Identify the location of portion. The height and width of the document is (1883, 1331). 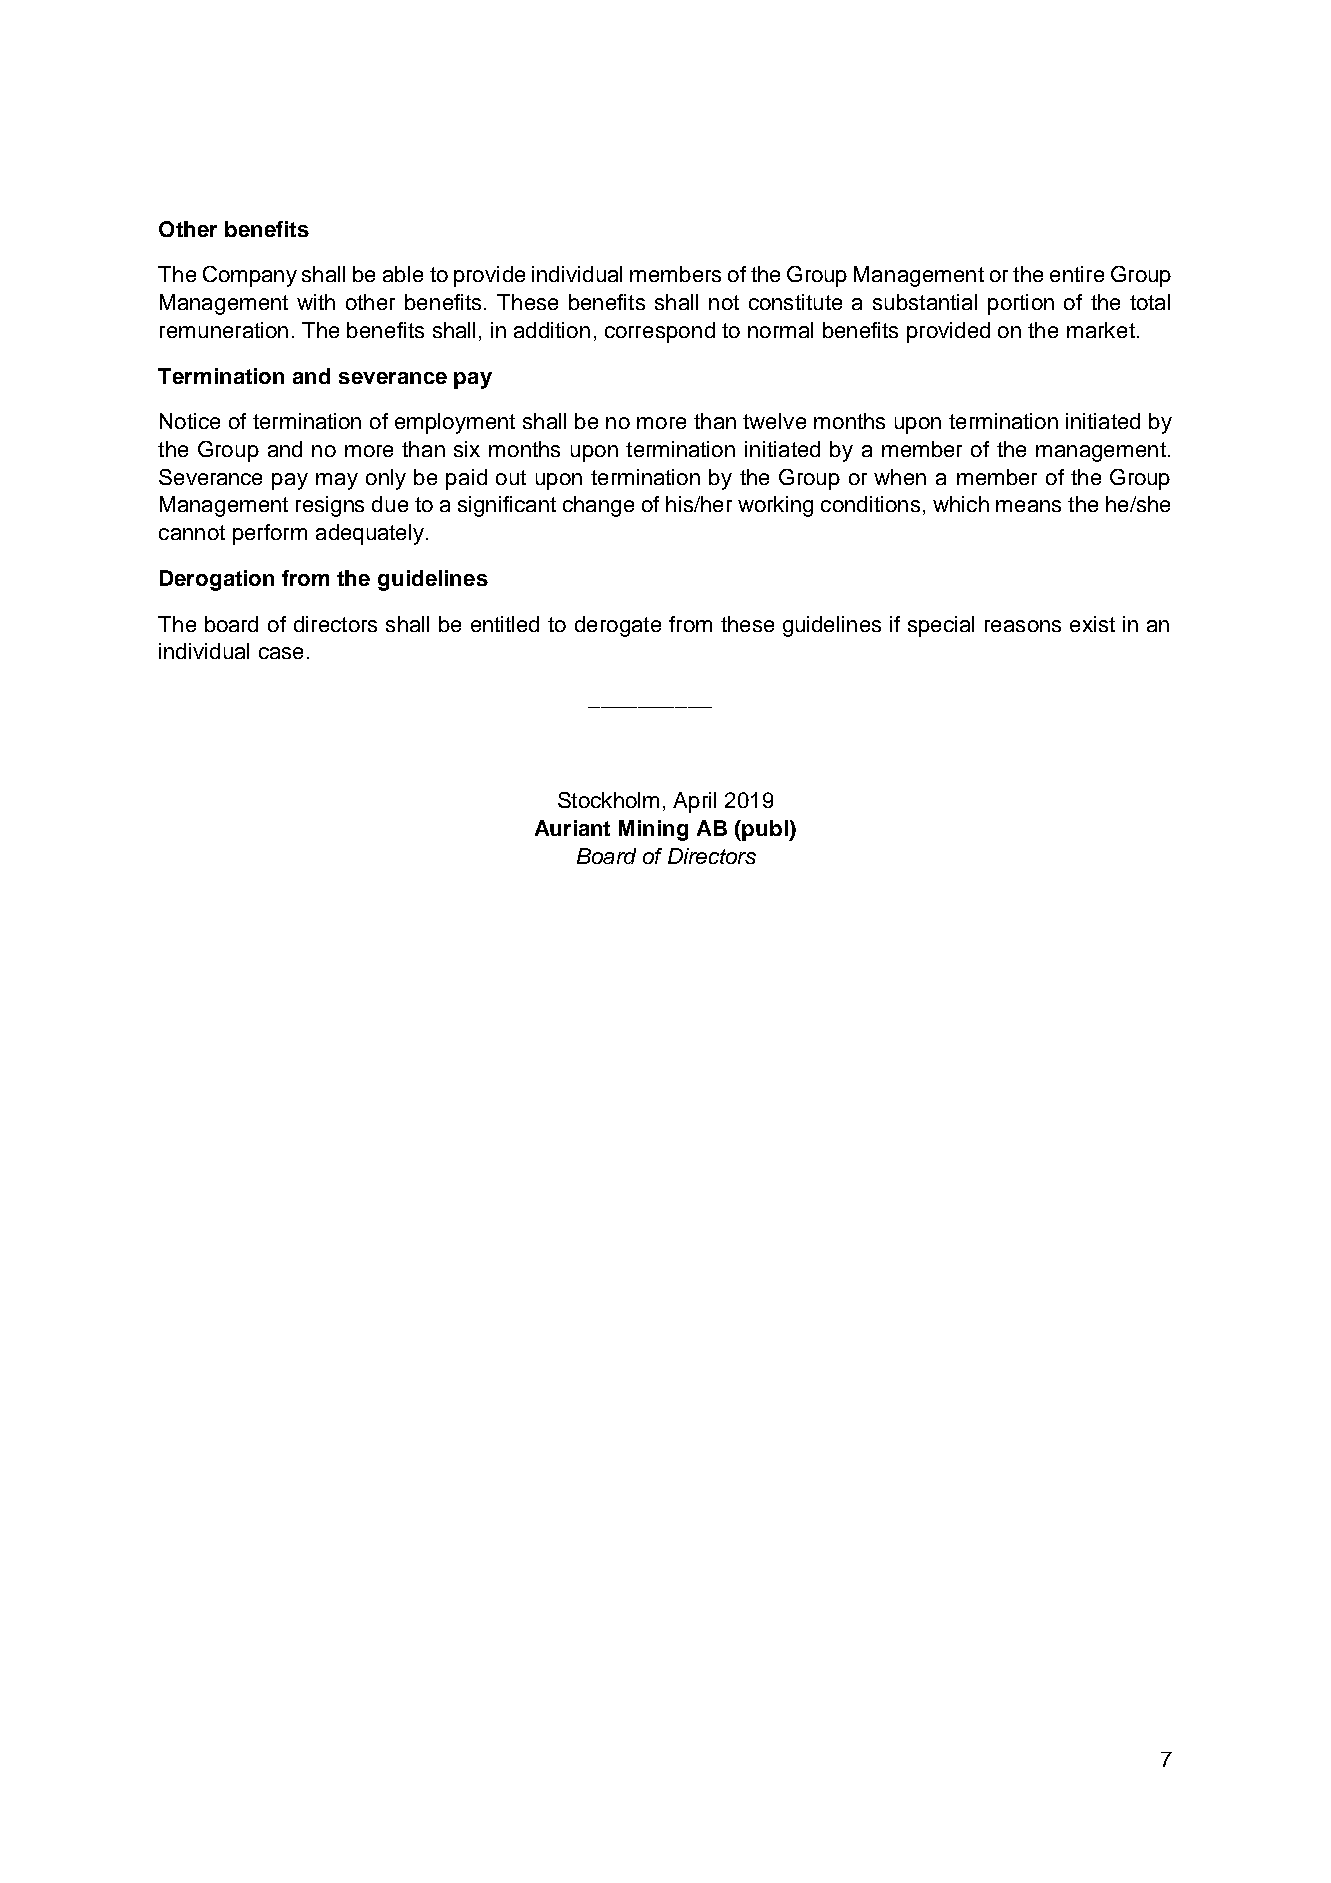
(1021, 304).
